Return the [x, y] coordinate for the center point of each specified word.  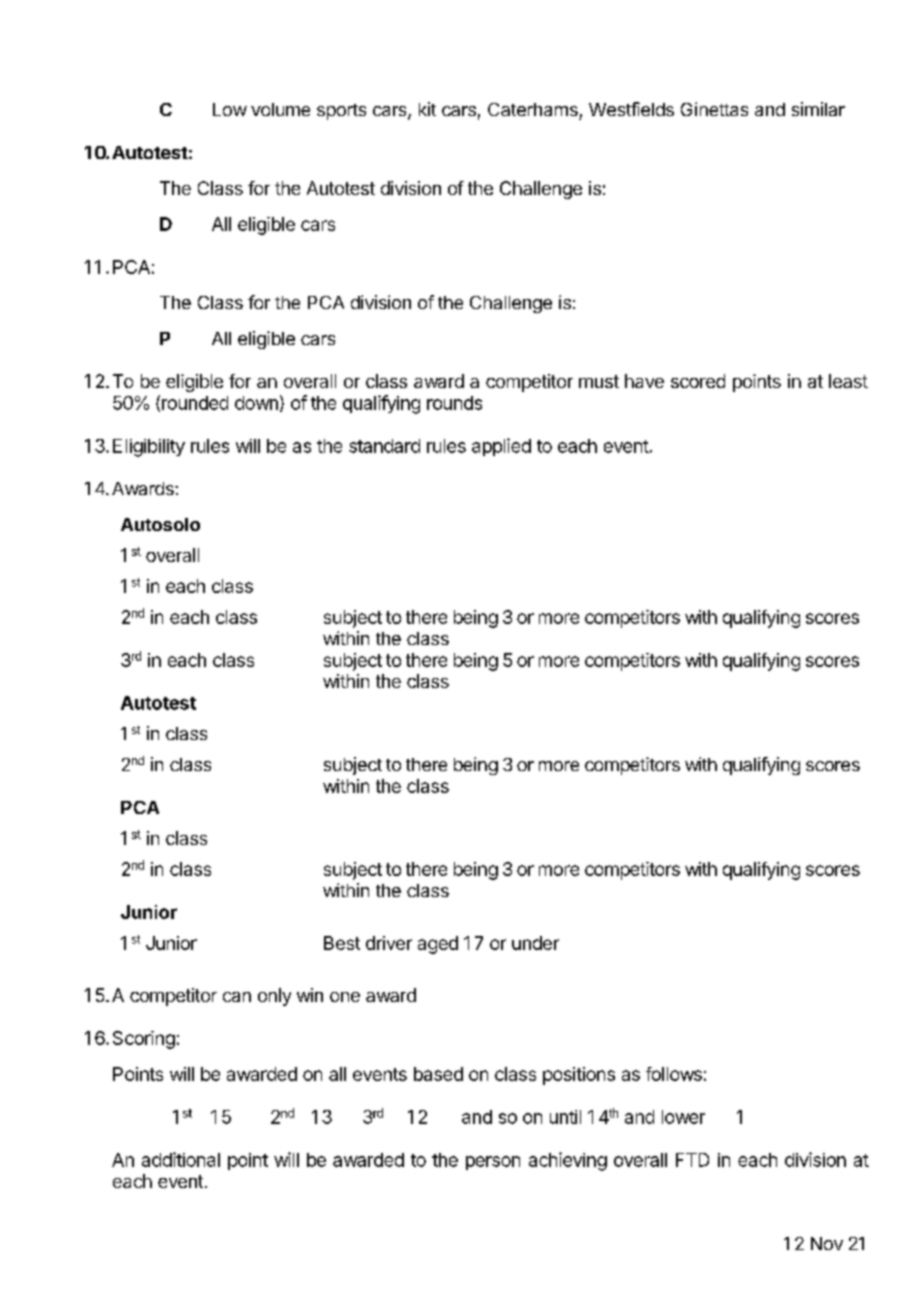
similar [818, 109]
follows [674, 1074]
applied [501, 447]
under [535, 943]
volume [280, 109]
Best [342, 943]
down [256, 403]
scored [698, 381]
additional [181, 1159]
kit [427, 109]
